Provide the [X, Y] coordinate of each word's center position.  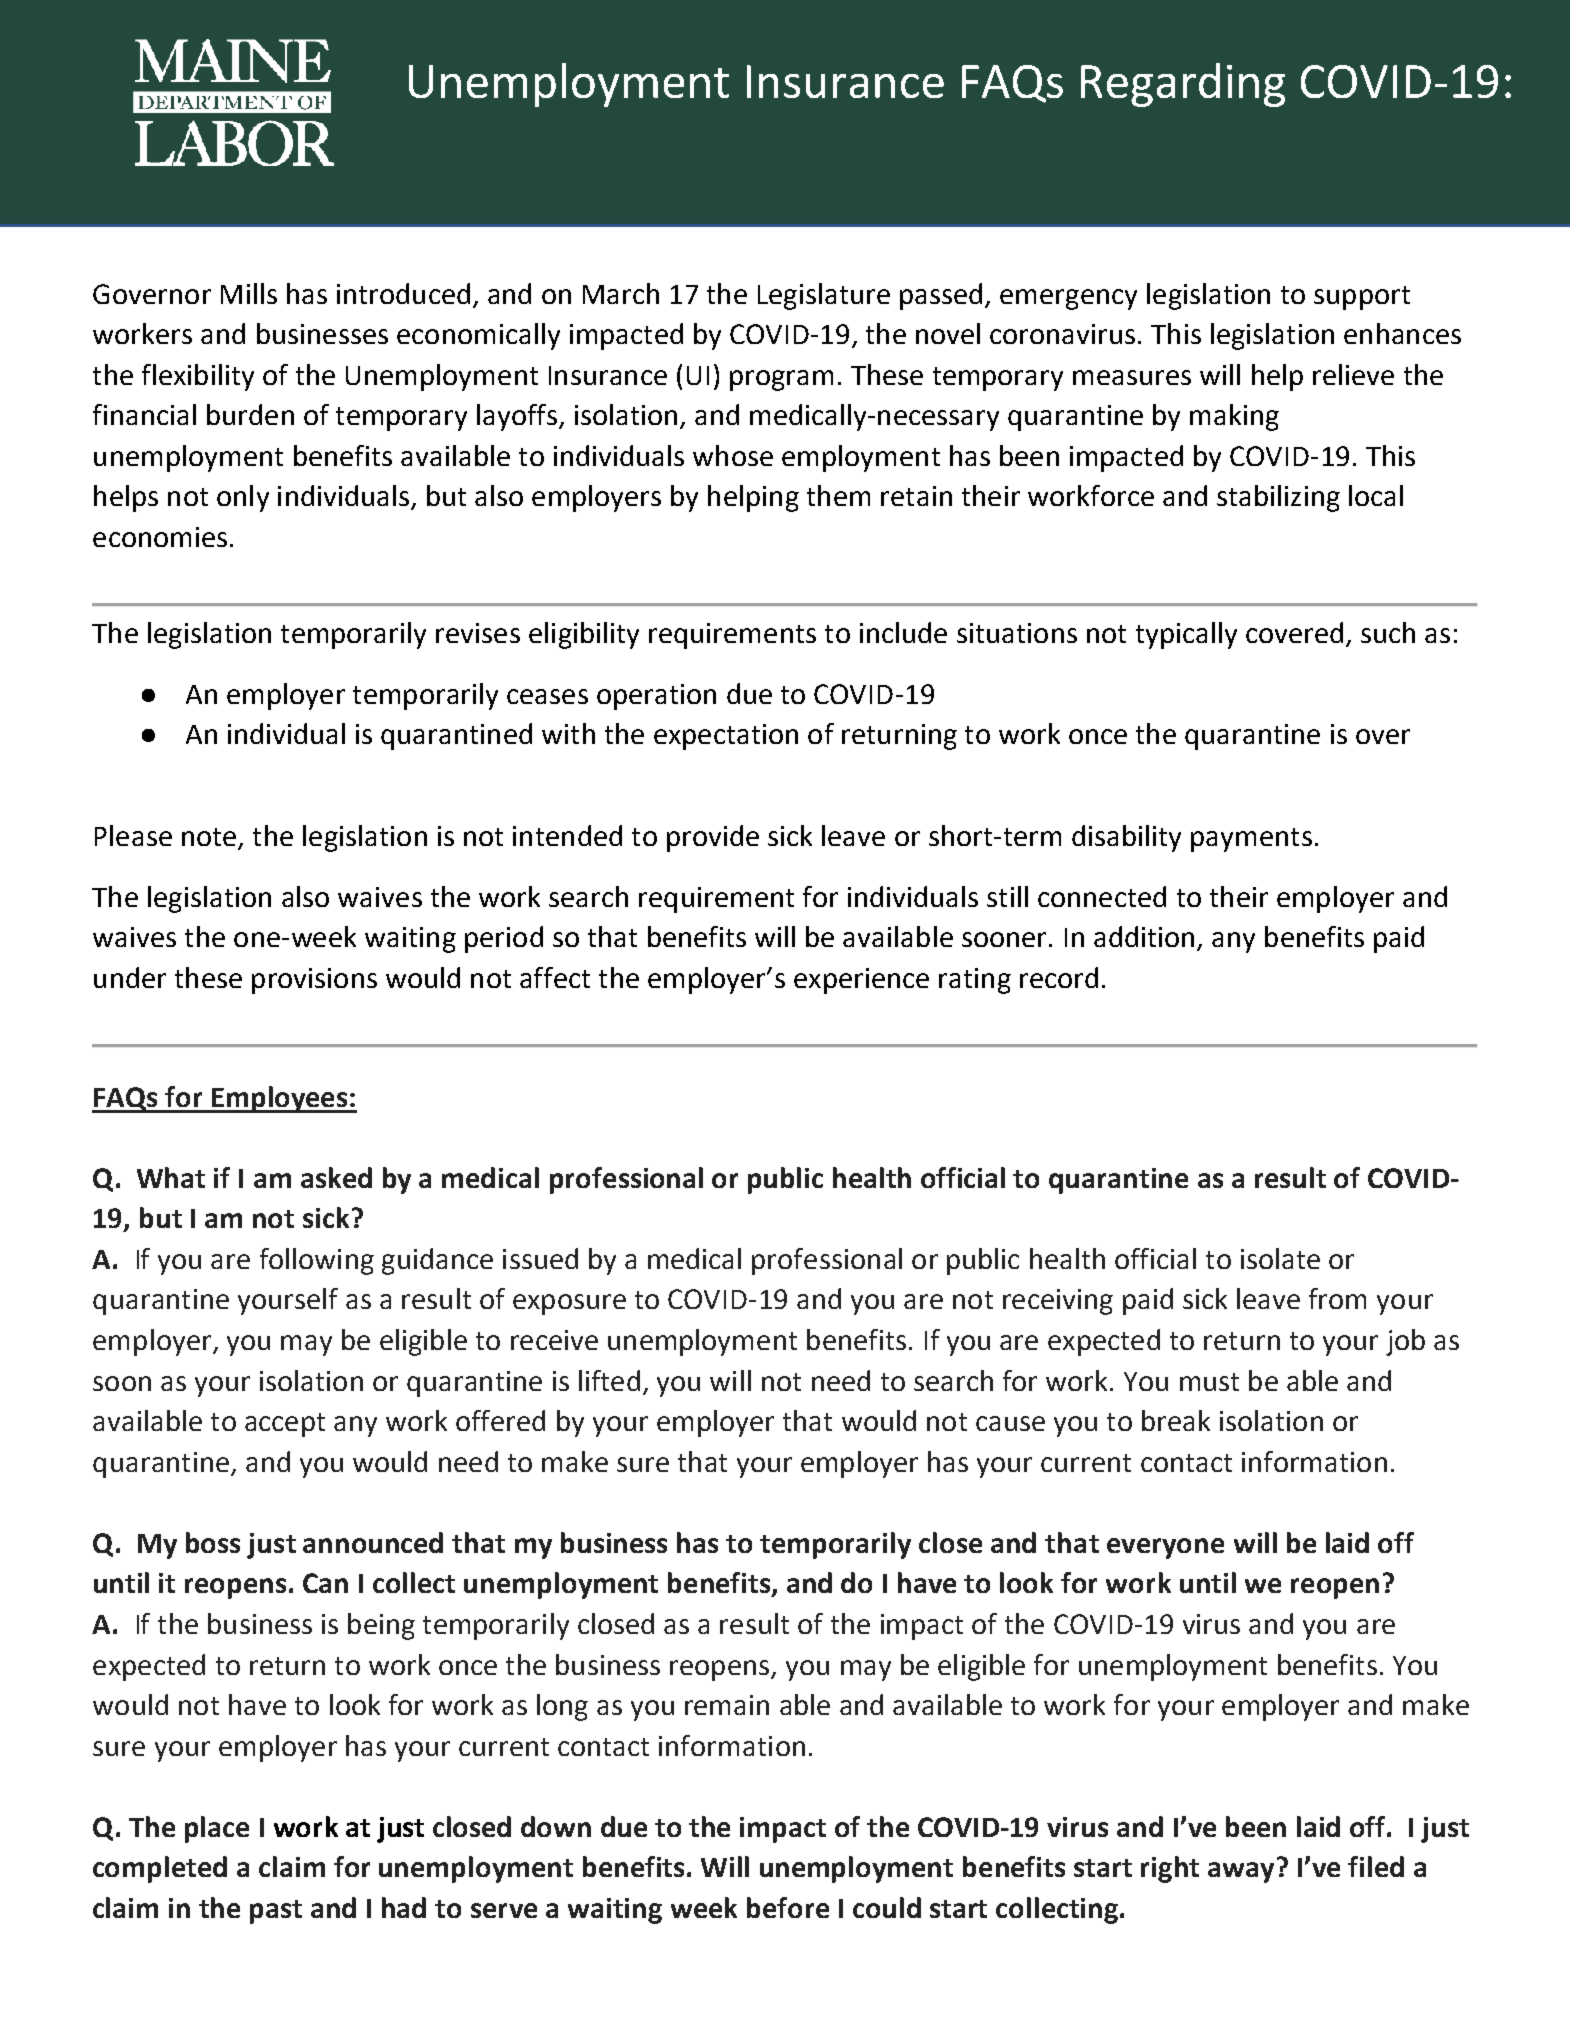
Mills [249, 293]
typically [1186, 635]
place [217, 1829]
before [788, 1907]
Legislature [824, 296]
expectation [726, 737]
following [317, 1261]
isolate [1280, 1258]
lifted [609, 1380]
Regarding [1183, 85]
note [209, 837]
